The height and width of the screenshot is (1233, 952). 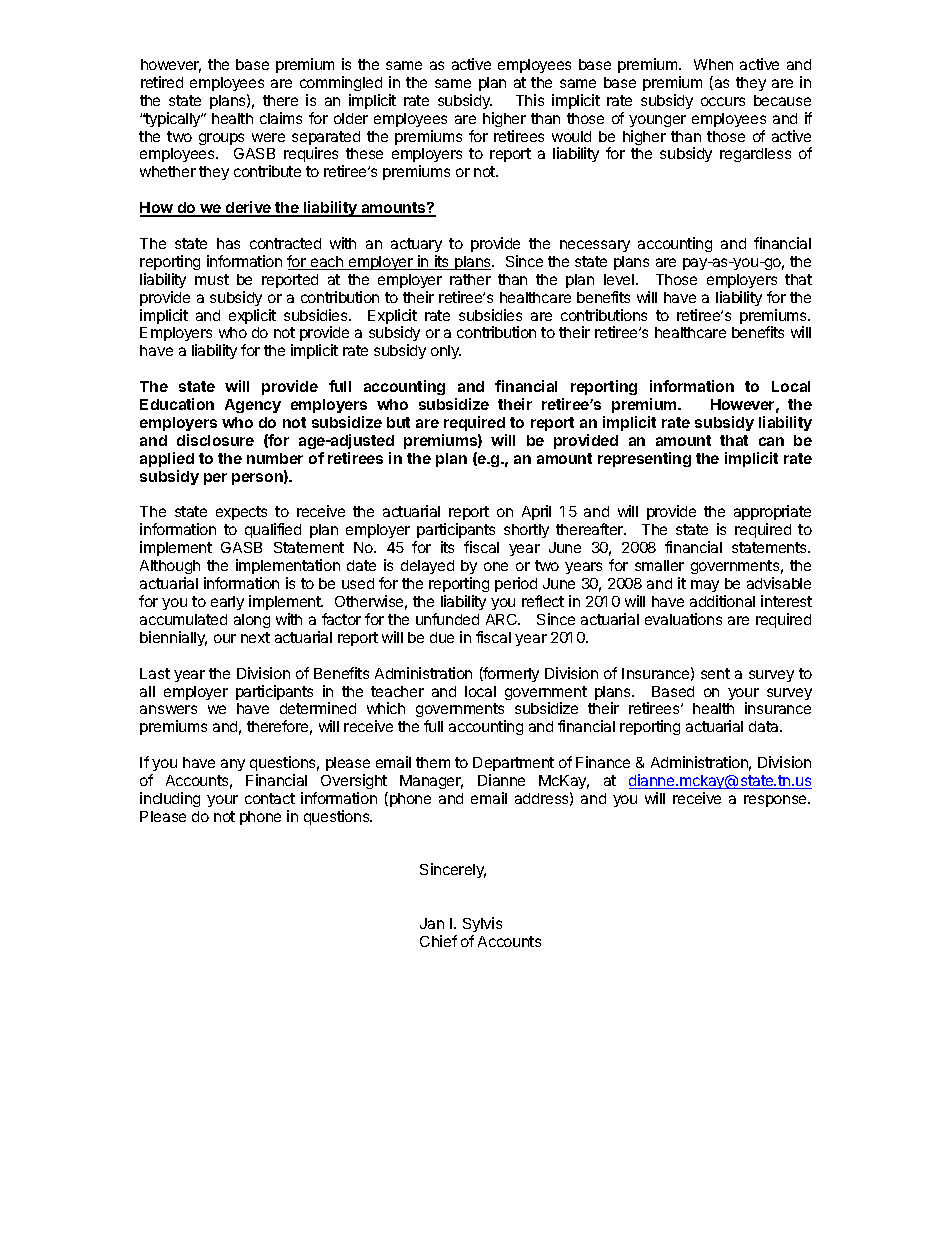 What do you see at coordinates (723, 101) in the screenshot?
I see `occurs` at bounding box center [723, 101].
